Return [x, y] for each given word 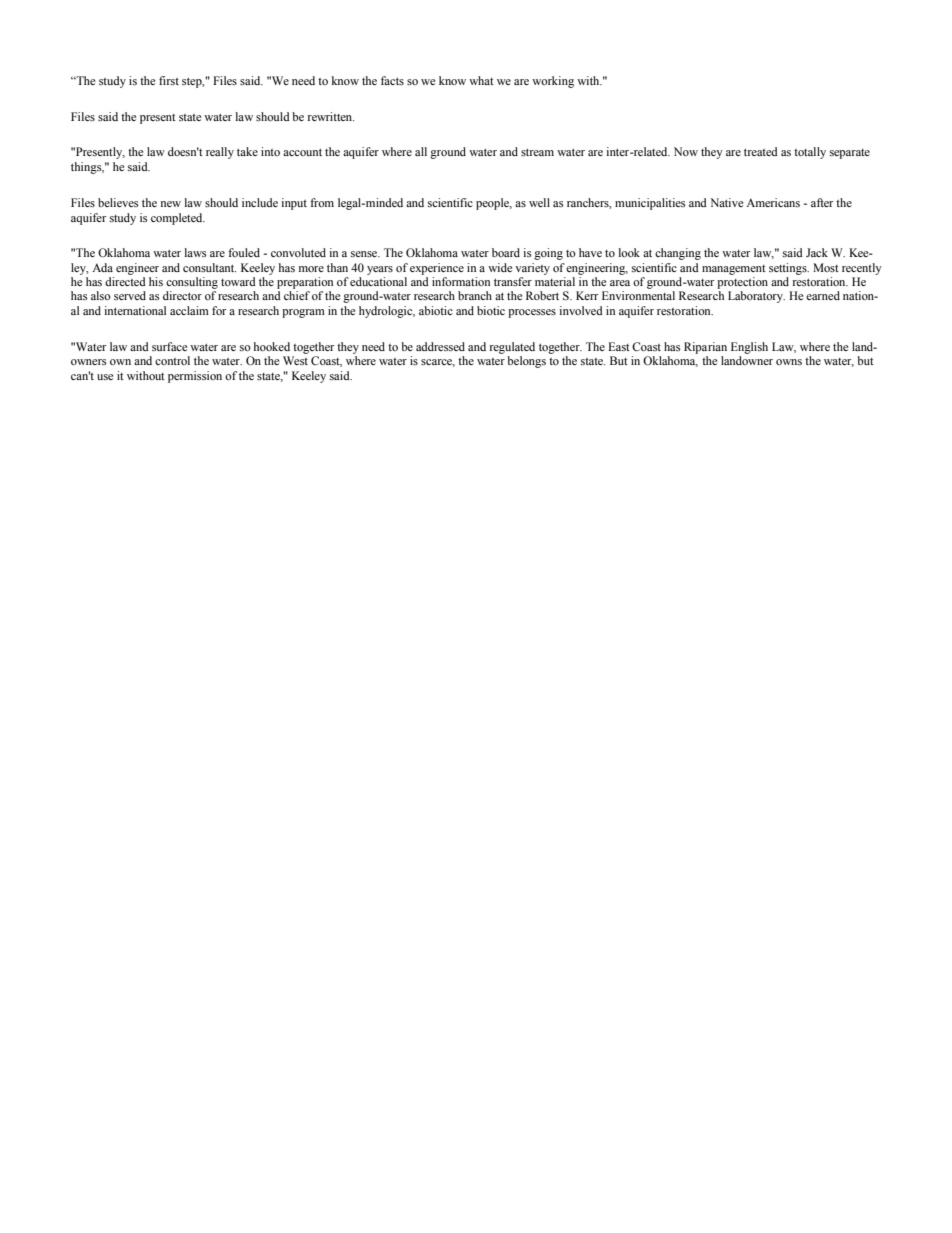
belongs [526, 362]
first [169, 80]
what [481, 80]
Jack [817, 252]
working [553, 82]
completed [178, 219]
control [172, 360]
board [506, 252]
